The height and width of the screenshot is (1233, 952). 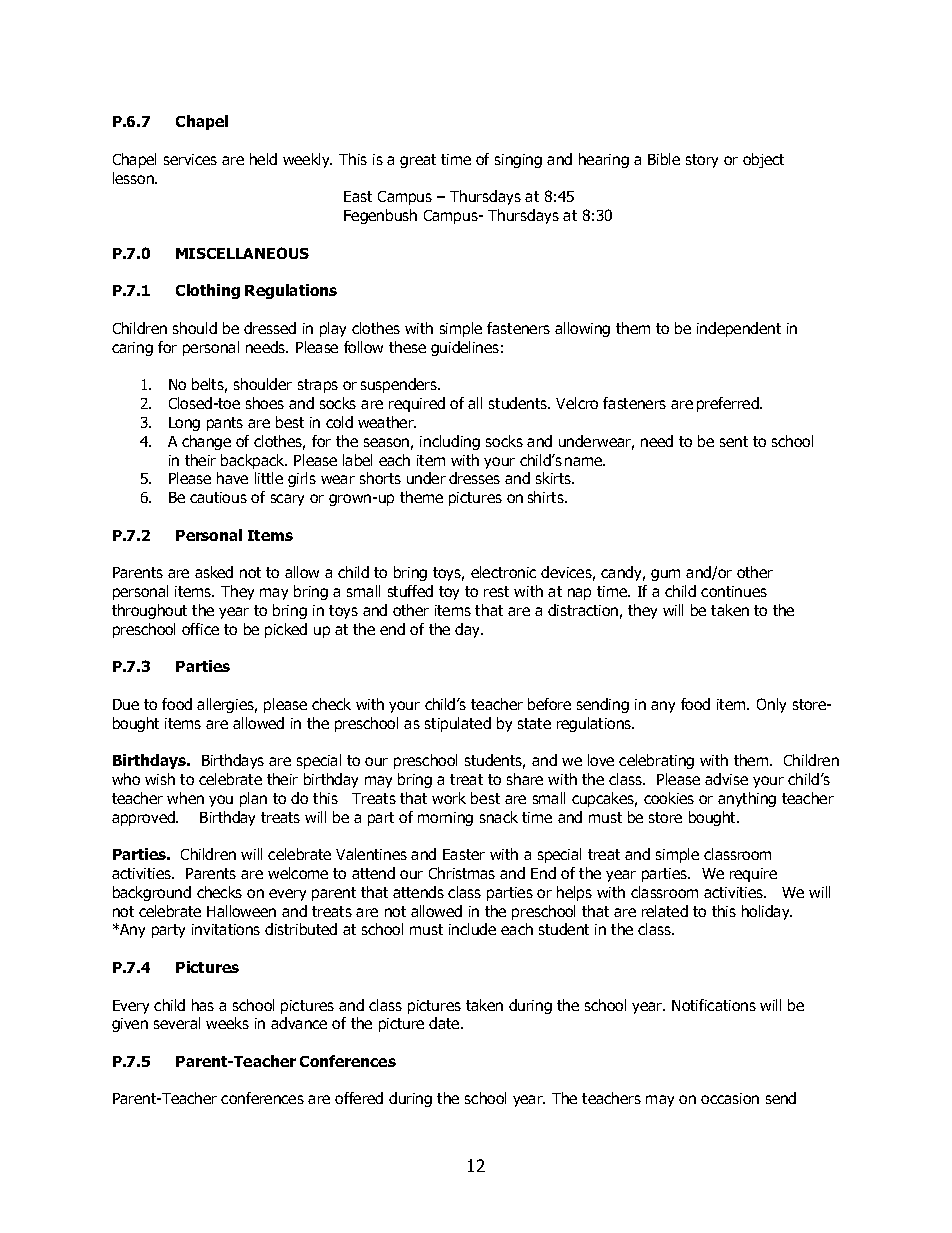 I want to click on great, so click(x=418, y=161).
